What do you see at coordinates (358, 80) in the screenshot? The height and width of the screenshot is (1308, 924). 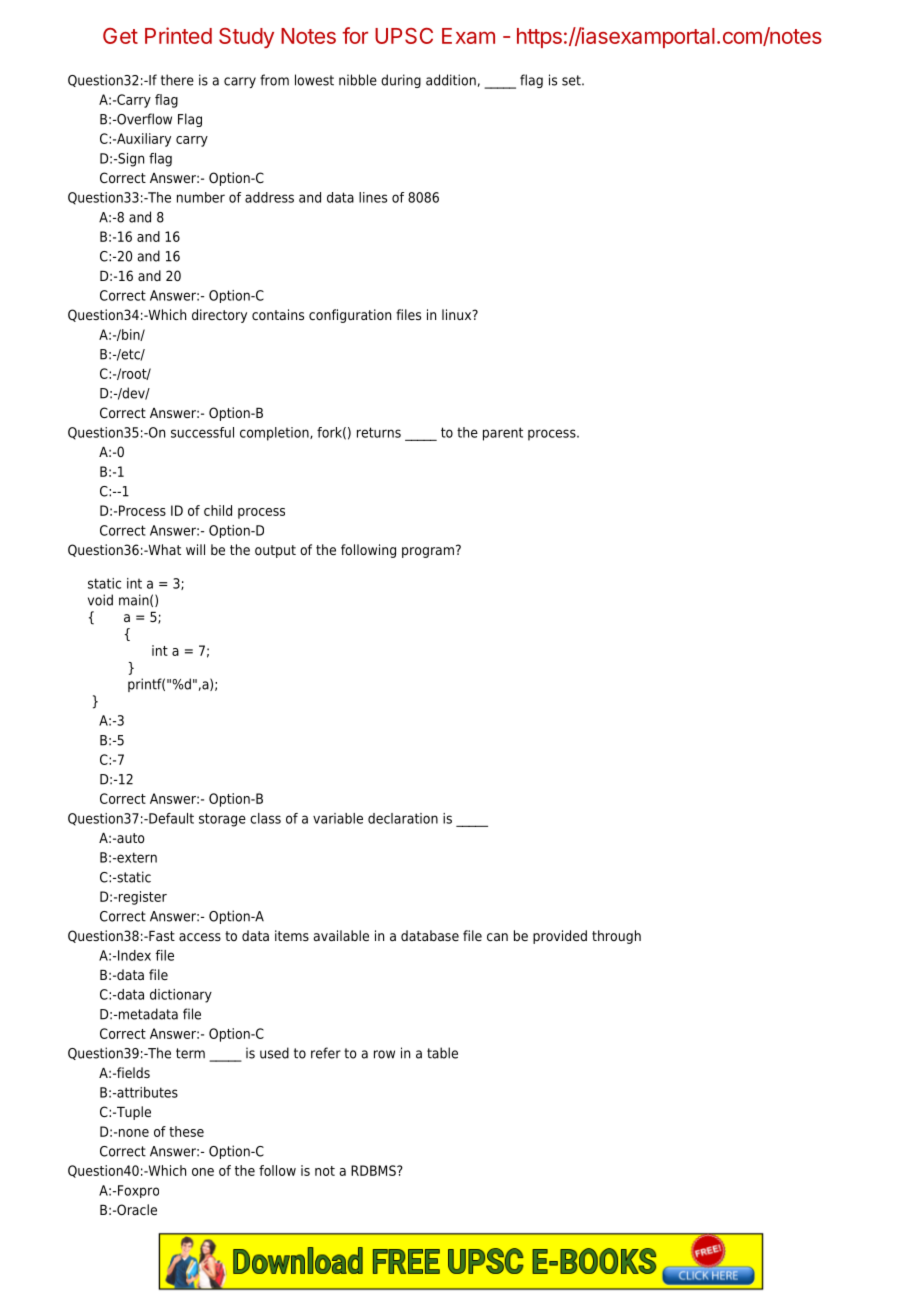 I see `nibble` at bounding box center [358, 80].
